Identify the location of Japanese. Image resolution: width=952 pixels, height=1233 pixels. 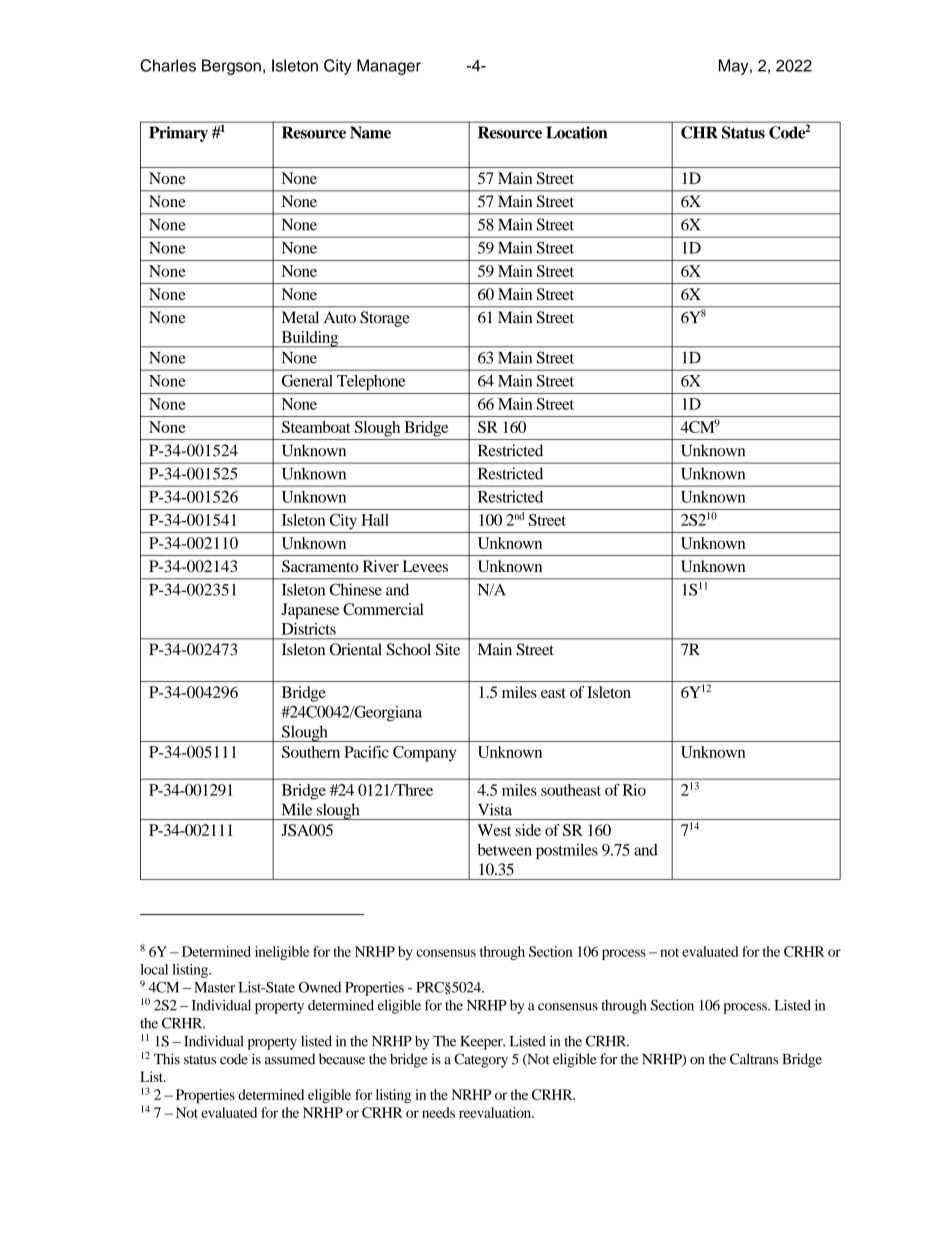
(310, 611).
